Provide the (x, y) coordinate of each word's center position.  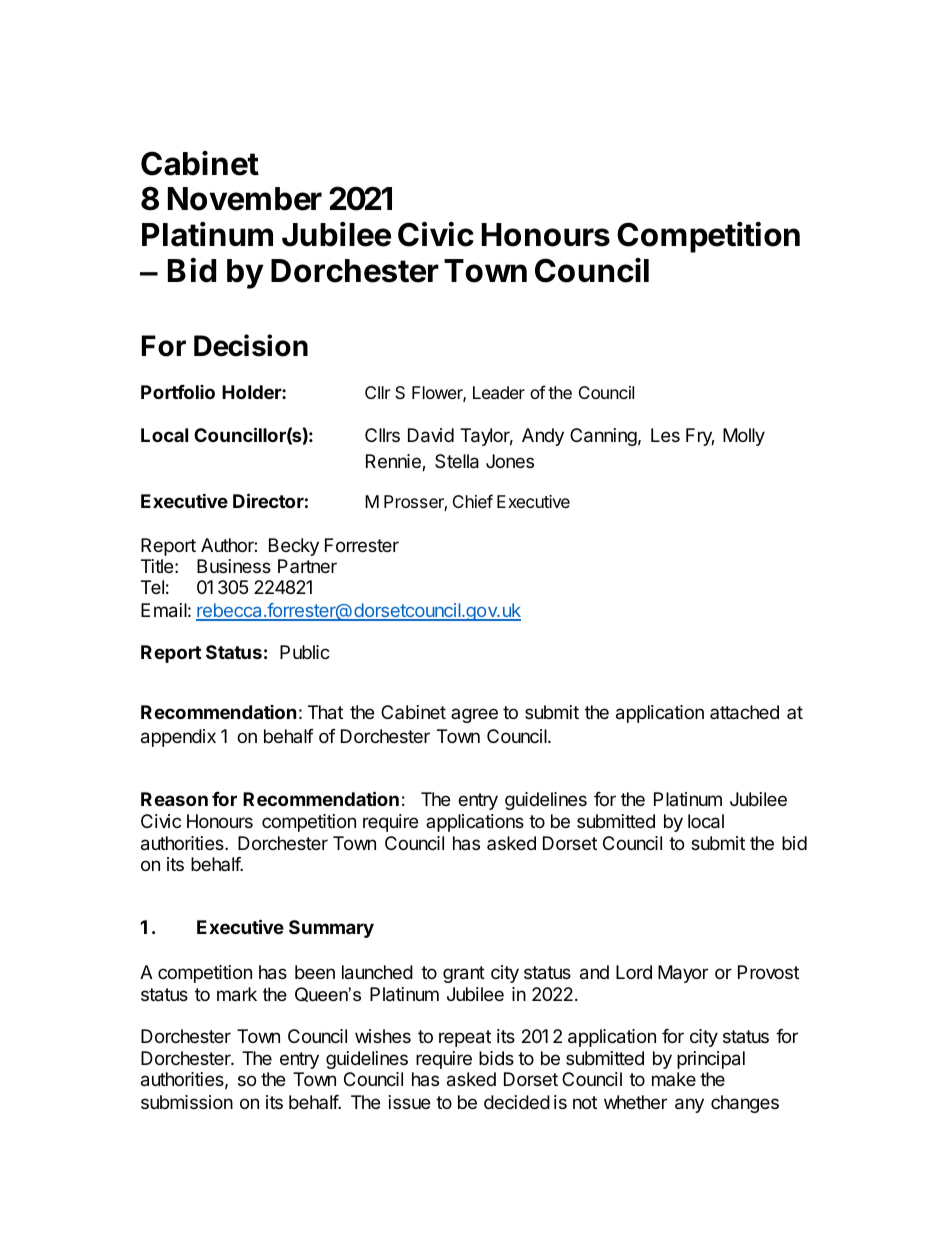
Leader (499, 393)
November (245, 199)
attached (744, 712)
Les (665, 435)
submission (187, 1102)
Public (305, 652)
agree (474, 715)
